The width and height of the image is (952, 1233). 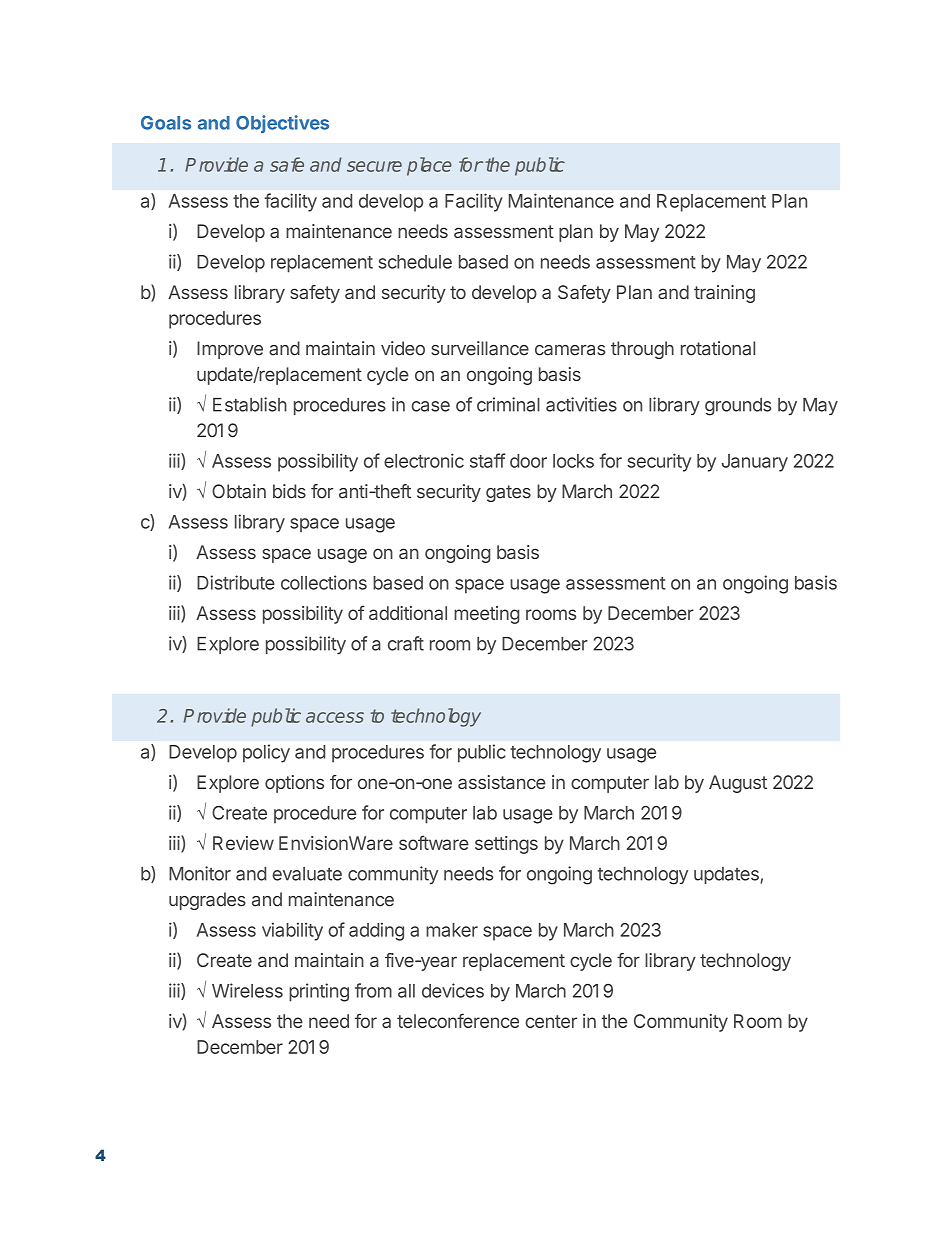 What do you see at coordinates (250, 404) in the image?
I see `Establish` at bounding box center [250, 404].
